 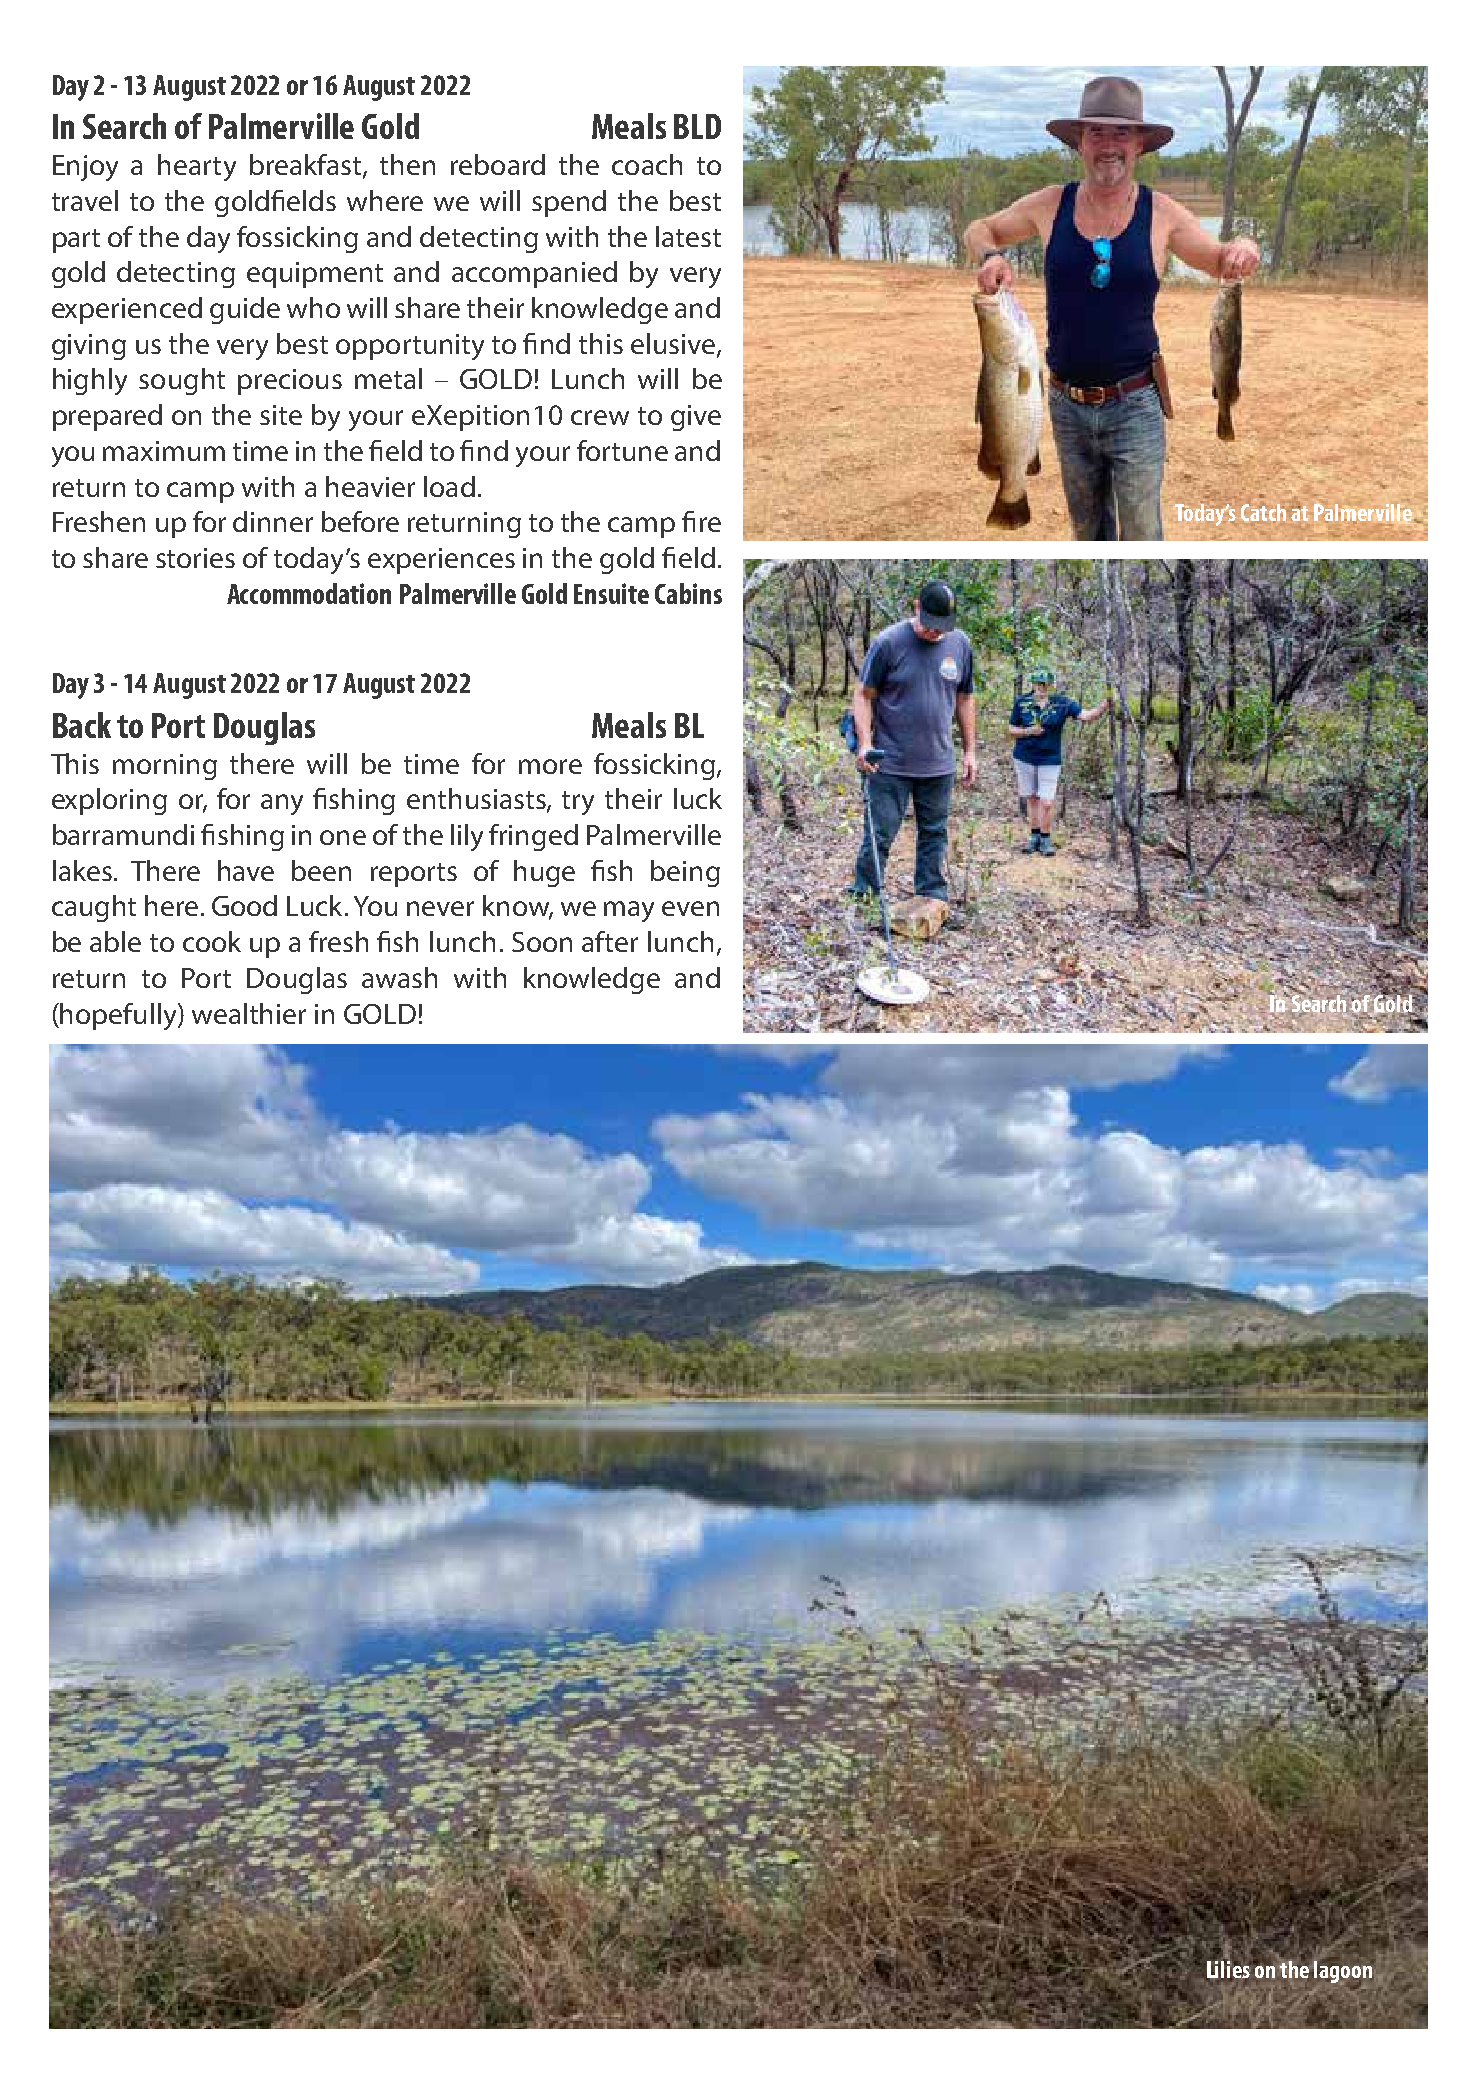 What do you see at coordinates (249, 1013) in the screenshot?
I see `wealthier` at bounding box center [249, 1013].
